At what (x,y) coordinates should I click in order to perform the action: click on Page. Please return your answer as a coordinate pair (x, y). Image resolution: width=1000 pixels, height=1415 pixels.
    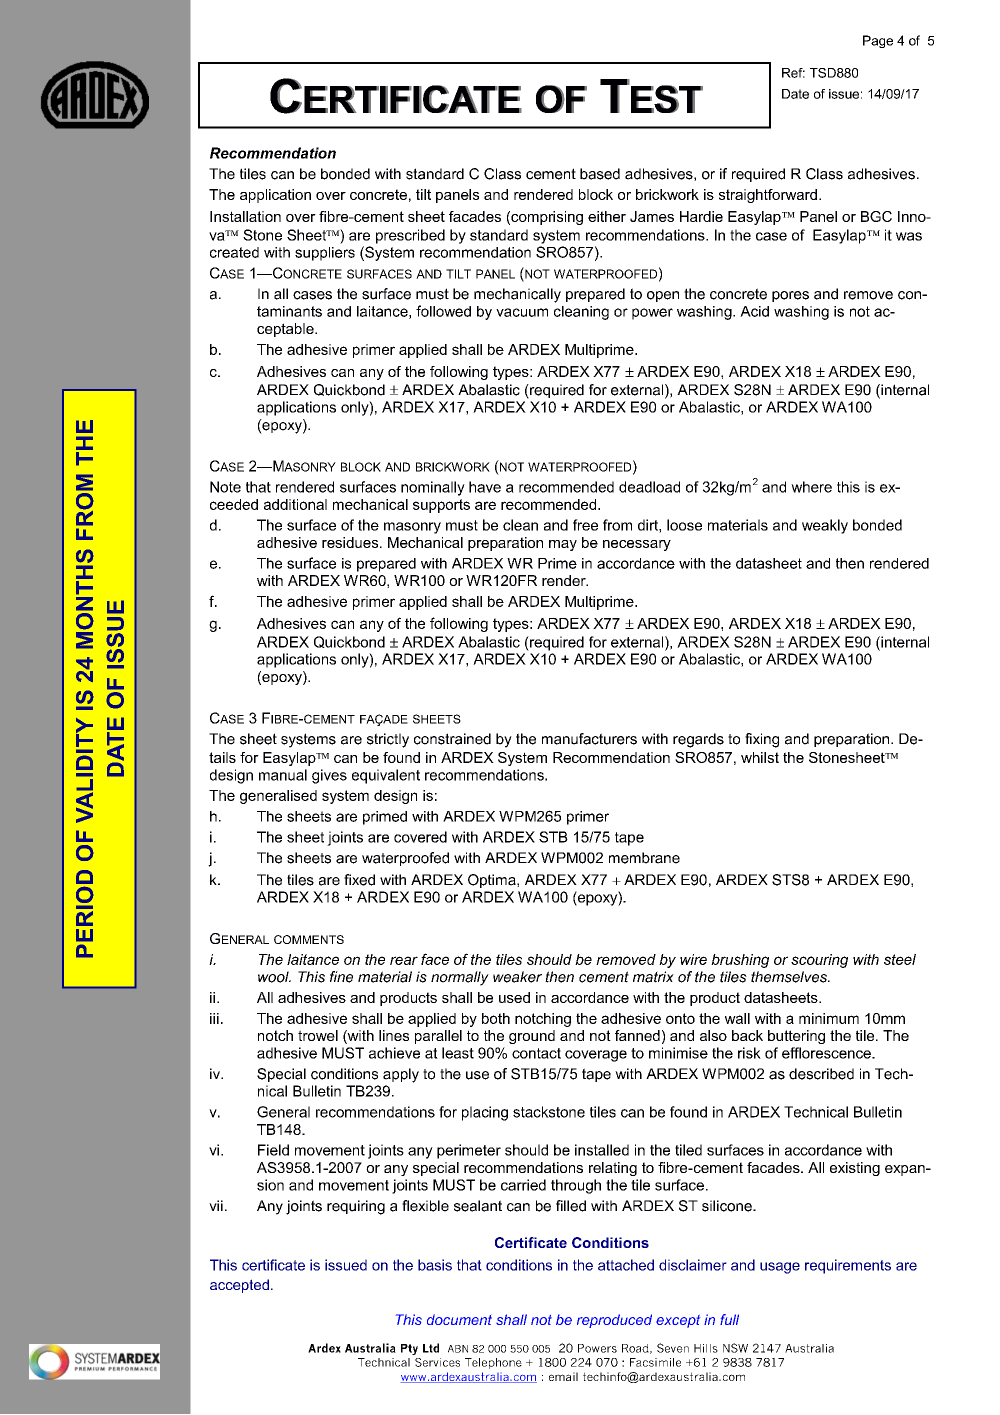
    Looking at the image, I should click on (878, 41).
